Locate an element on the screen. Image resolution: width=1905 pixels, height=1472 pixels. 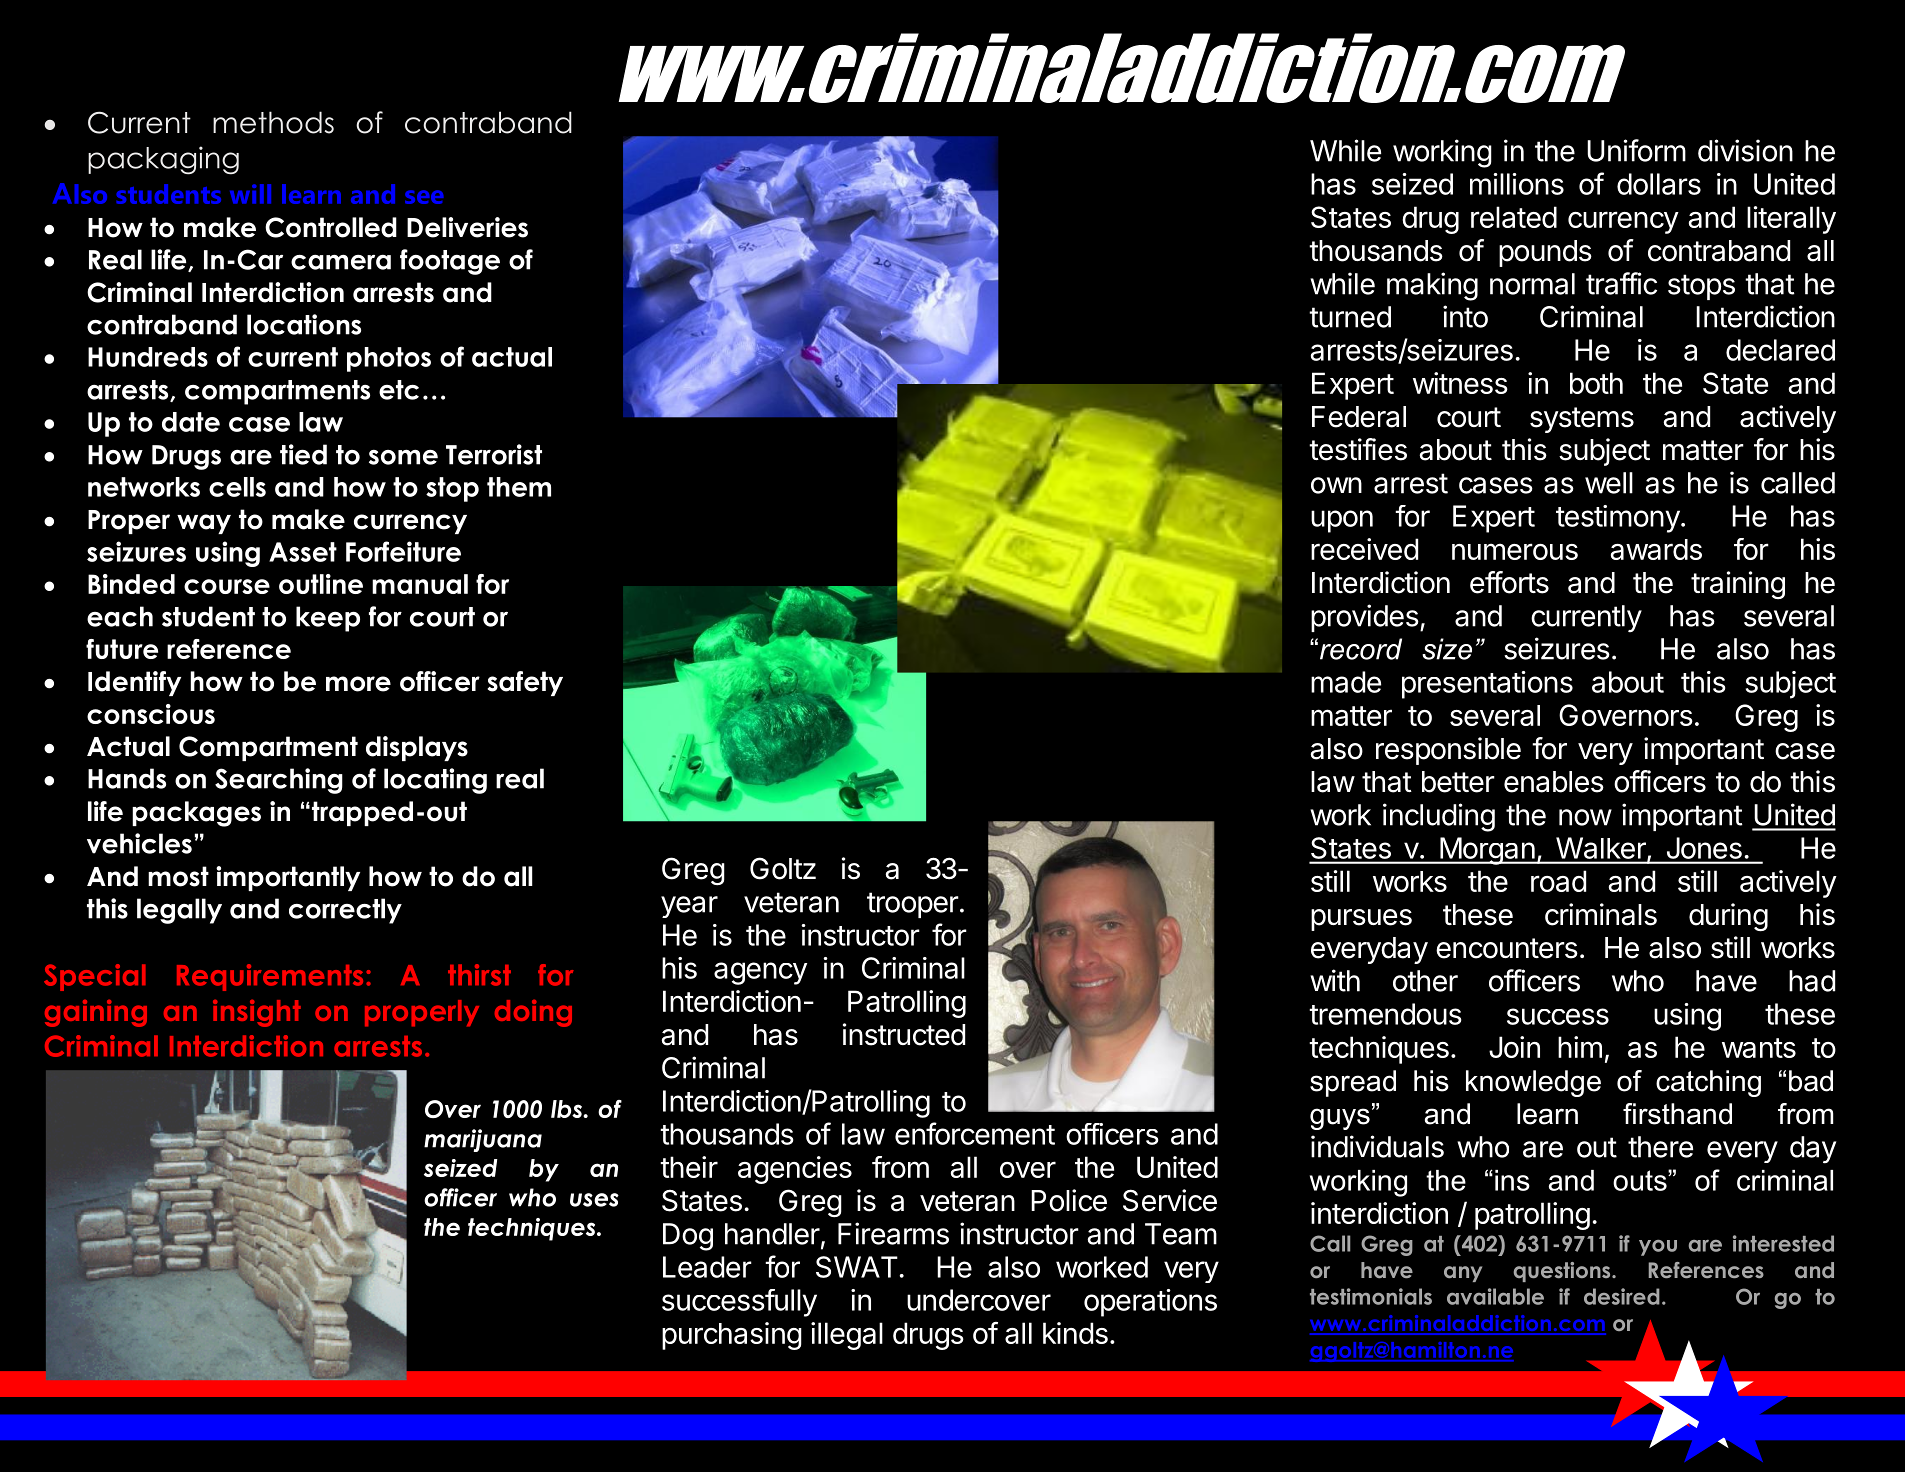
testimony is located at coordinates (1618, 519).
